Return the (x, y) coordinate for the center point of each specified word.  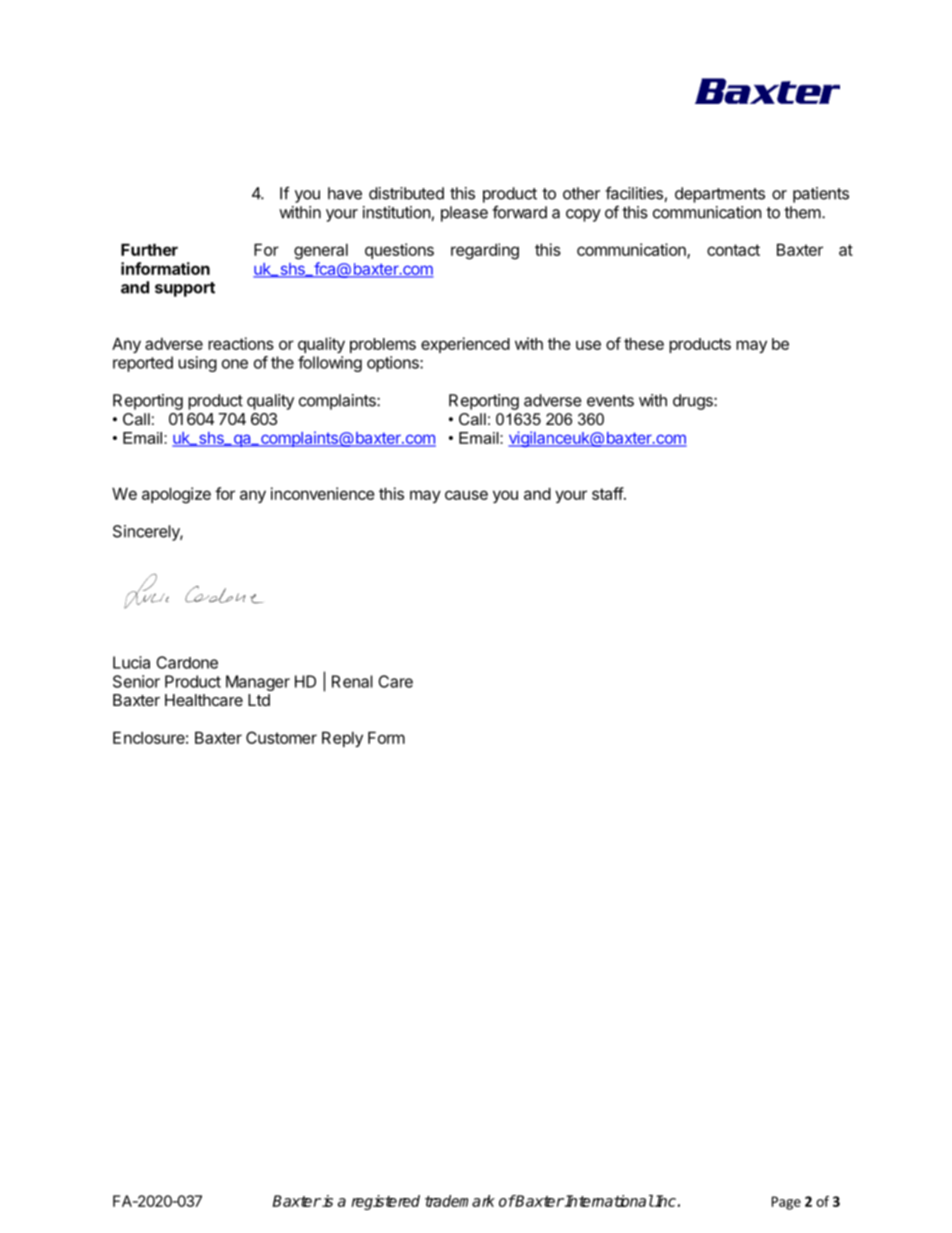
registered (385, 1202)
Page (786, 1203)
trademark (460, 1201)
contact (733, 250)
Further (149, 249)
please (464, 214)
